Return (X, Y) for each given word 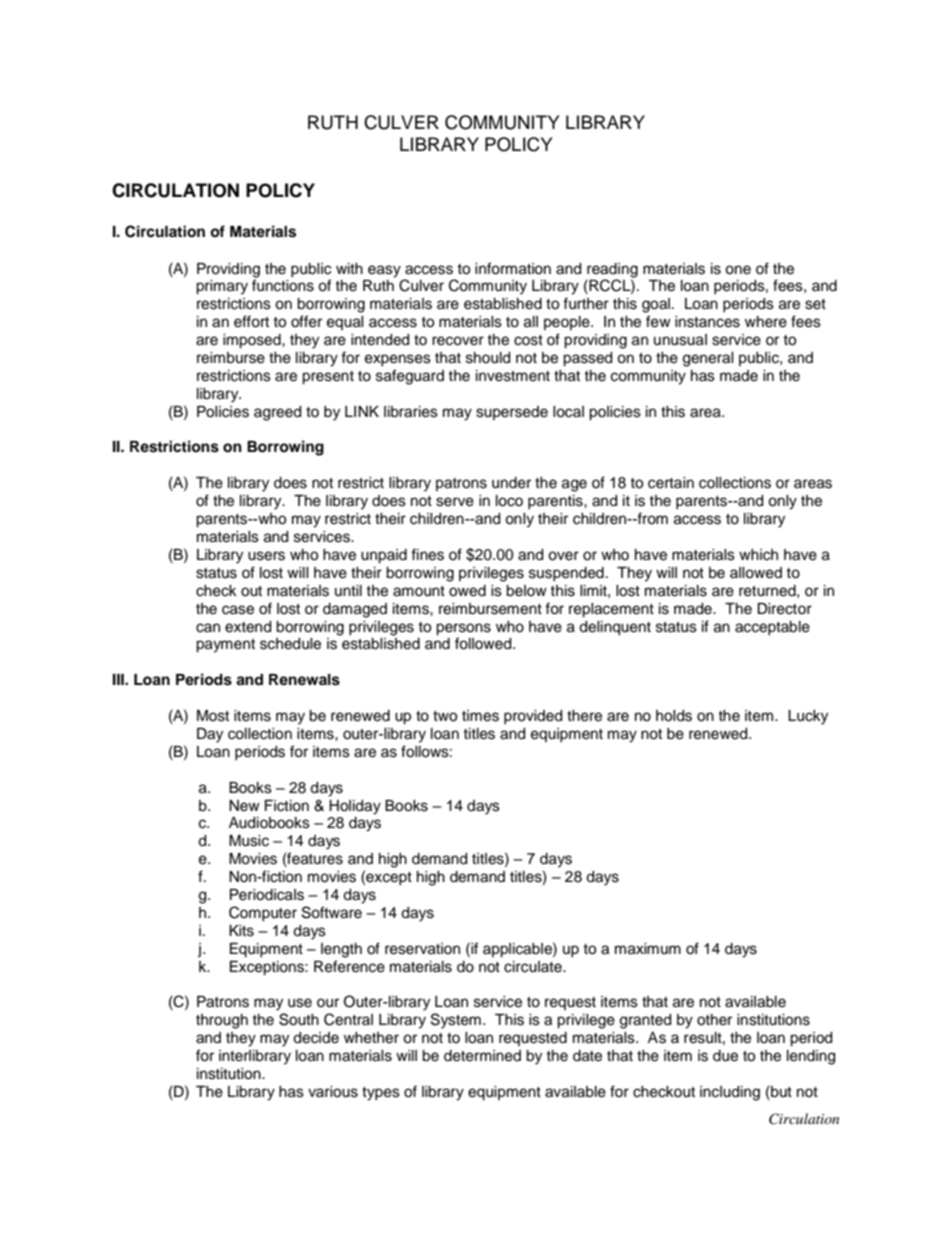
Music (249, 841)
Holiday (355, 807)
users (266, 556)
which (758, 555)
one (738, 270)
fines (427, 554)
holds (674, 716)
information (513, 268)
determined (482, 1056)
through (222, 1021)
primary (222, 287)
